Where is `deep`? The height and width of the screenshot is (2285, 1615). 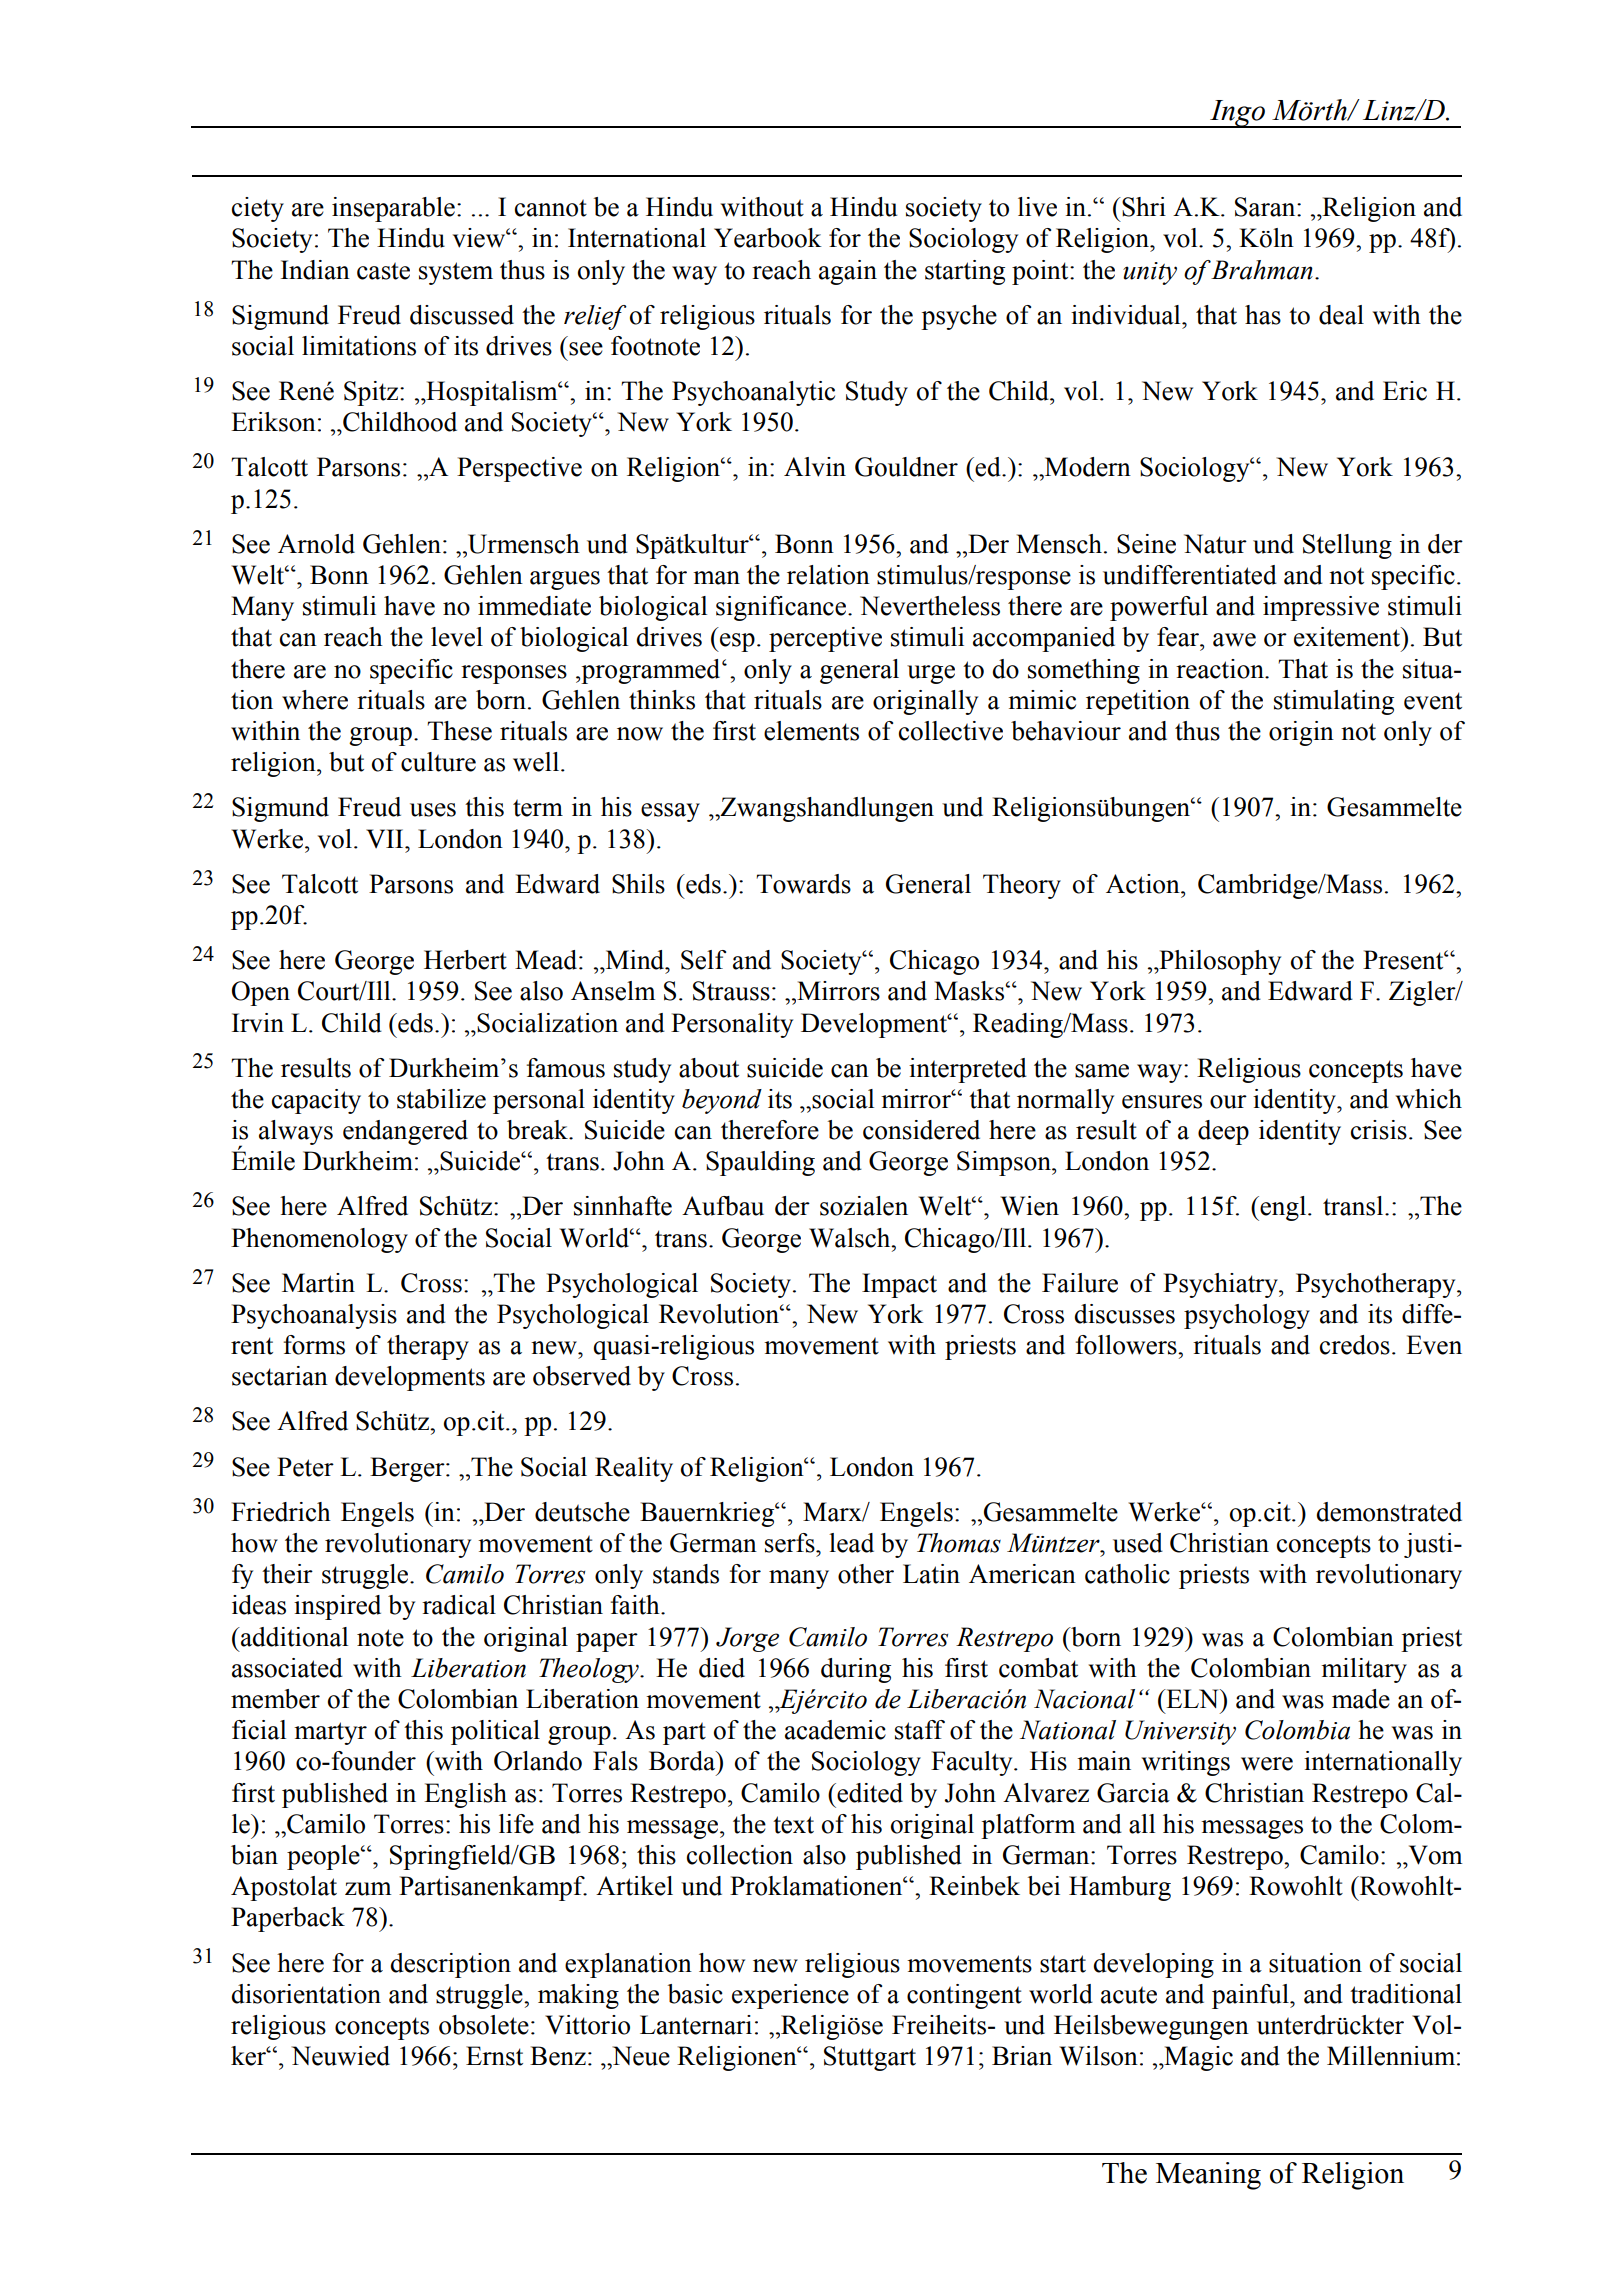
deep is located at coordinates (1223, 1132).
